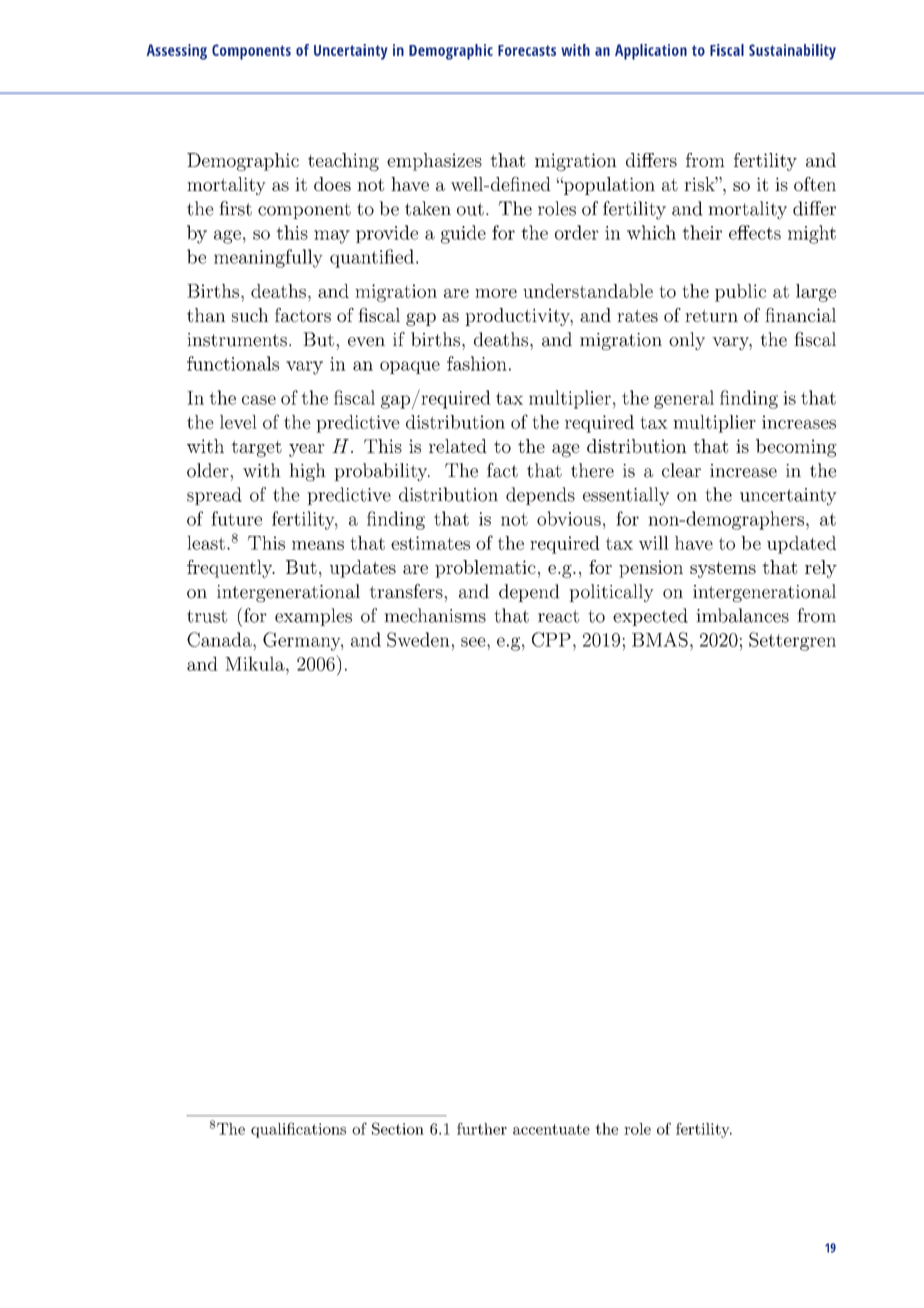 This image has height=1308, width=924. I want to click on imbalances, so click(742, 615).
